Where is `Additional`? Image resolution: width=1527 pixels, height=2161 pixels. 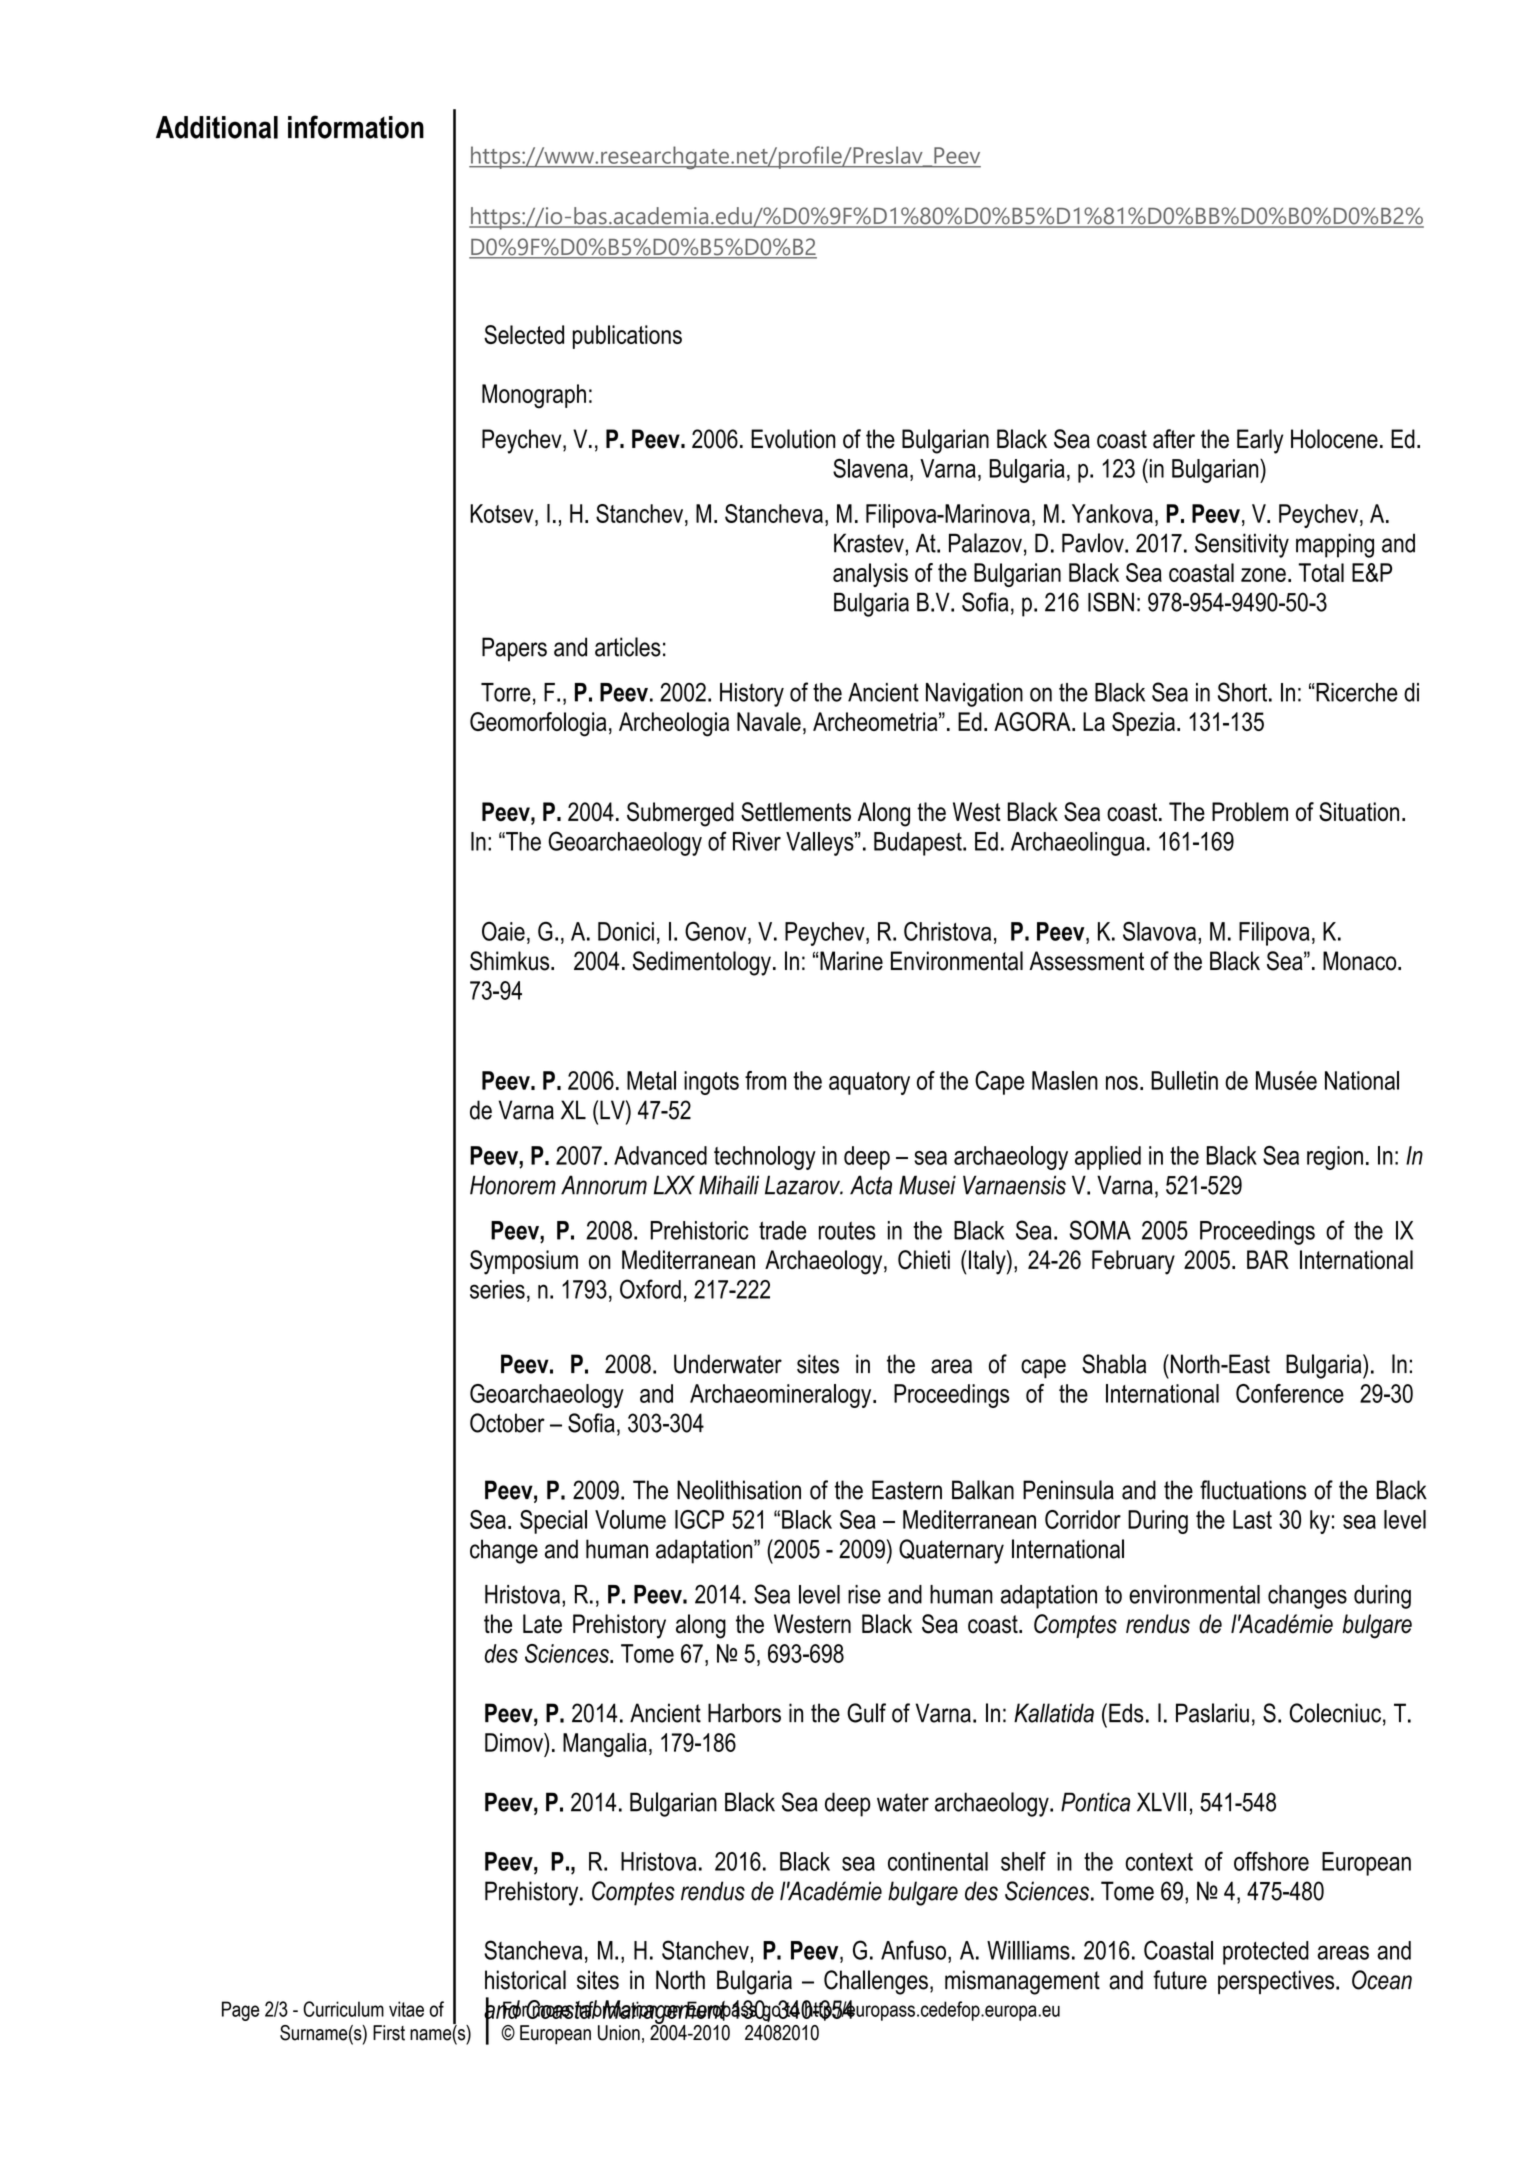
Additional is located at coordinates (217, 127).
